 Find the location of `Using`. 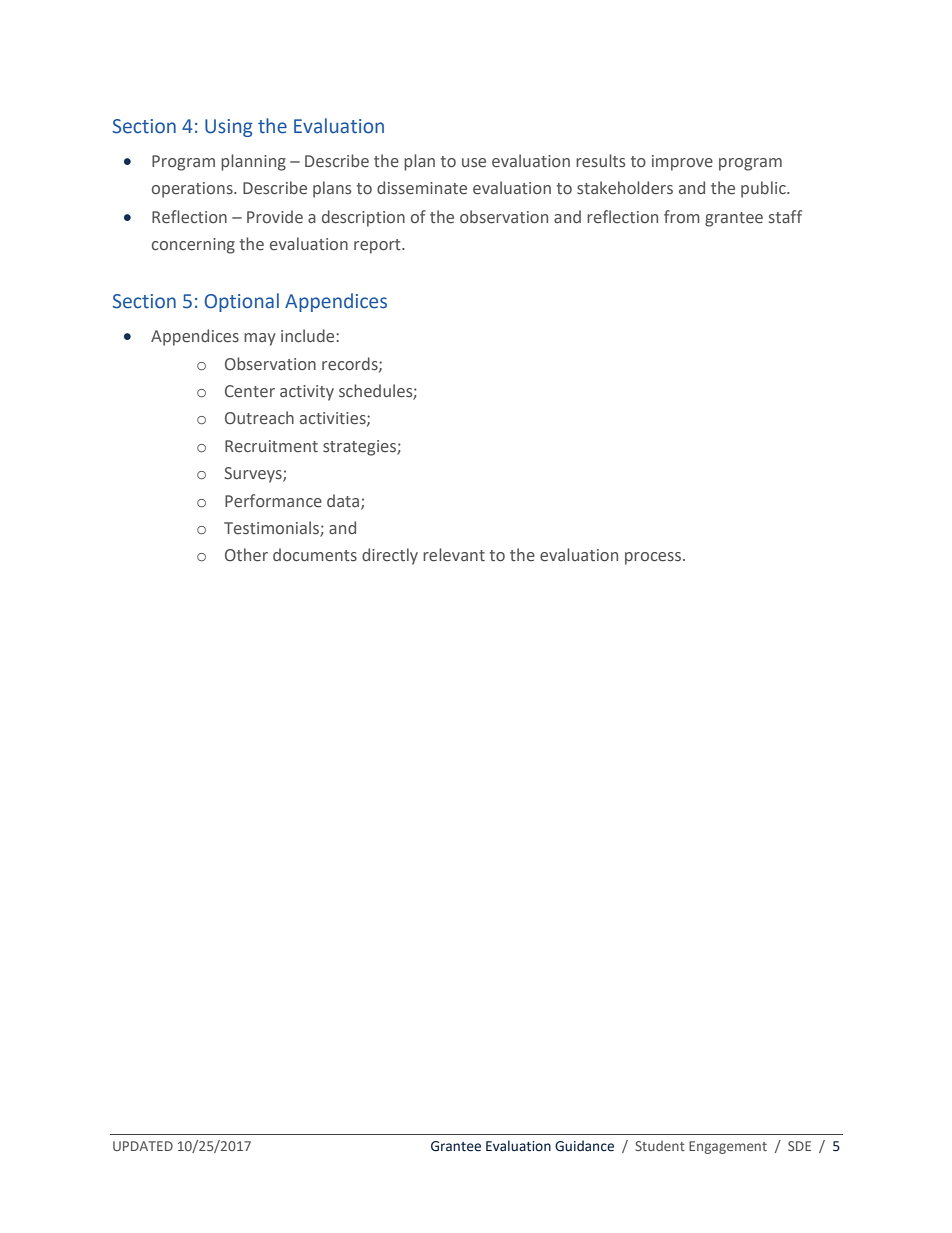

Using is located at coordinates (229, 128).
